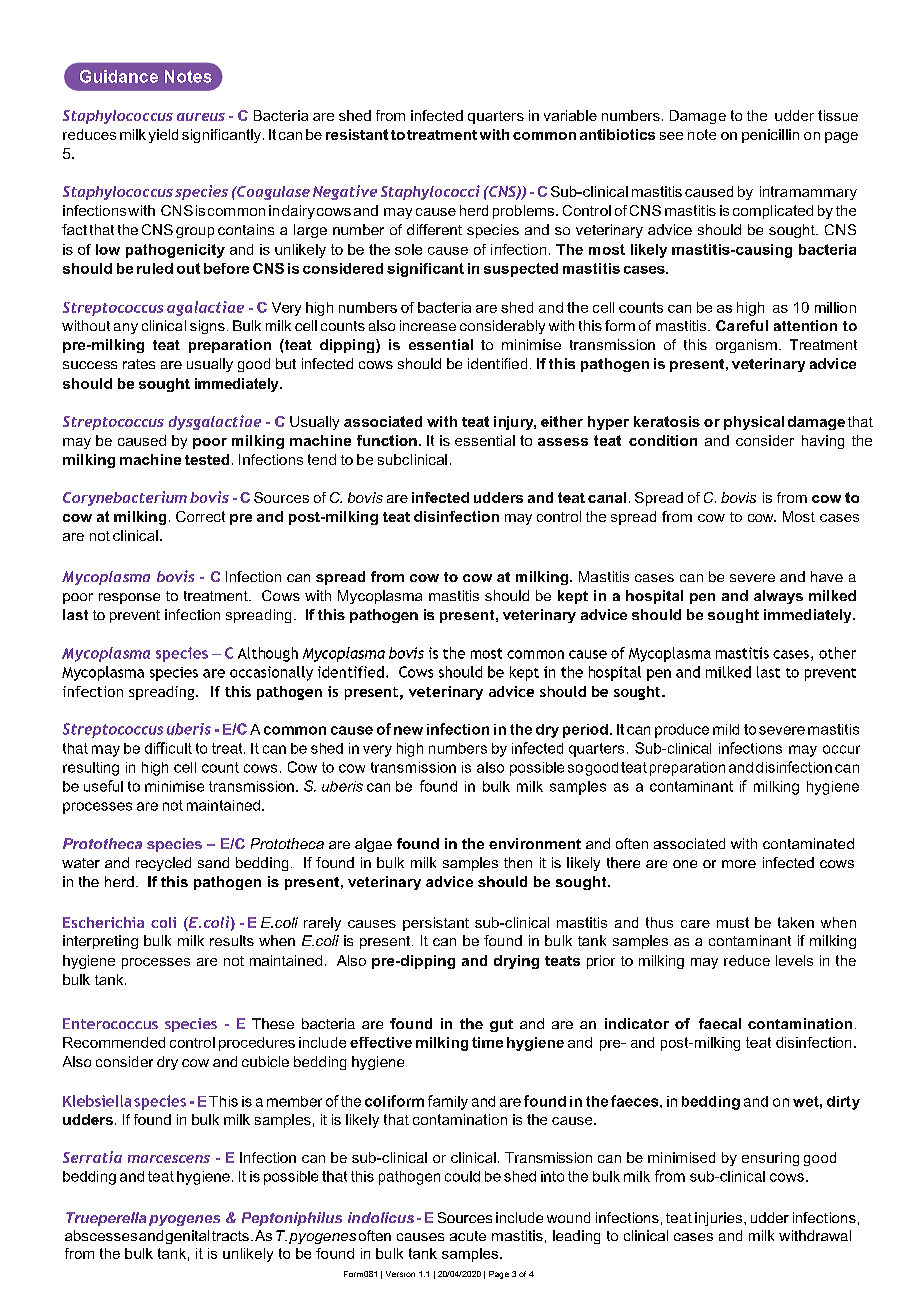  I want to click on penicillin, so click(770, 136).
